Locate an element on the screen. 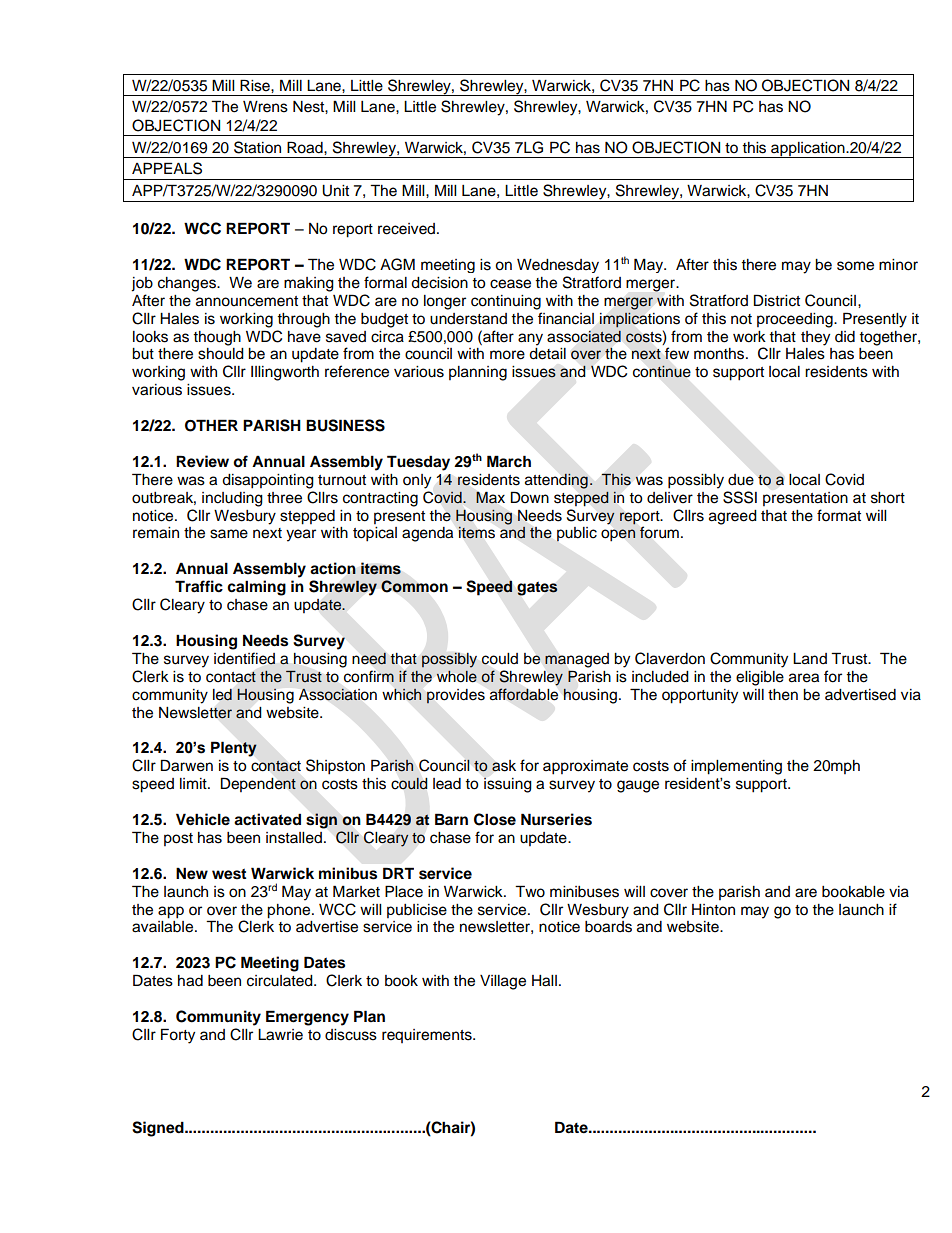 The image size is (952, 1233). Wrens is located at coordinates (265, 107).
